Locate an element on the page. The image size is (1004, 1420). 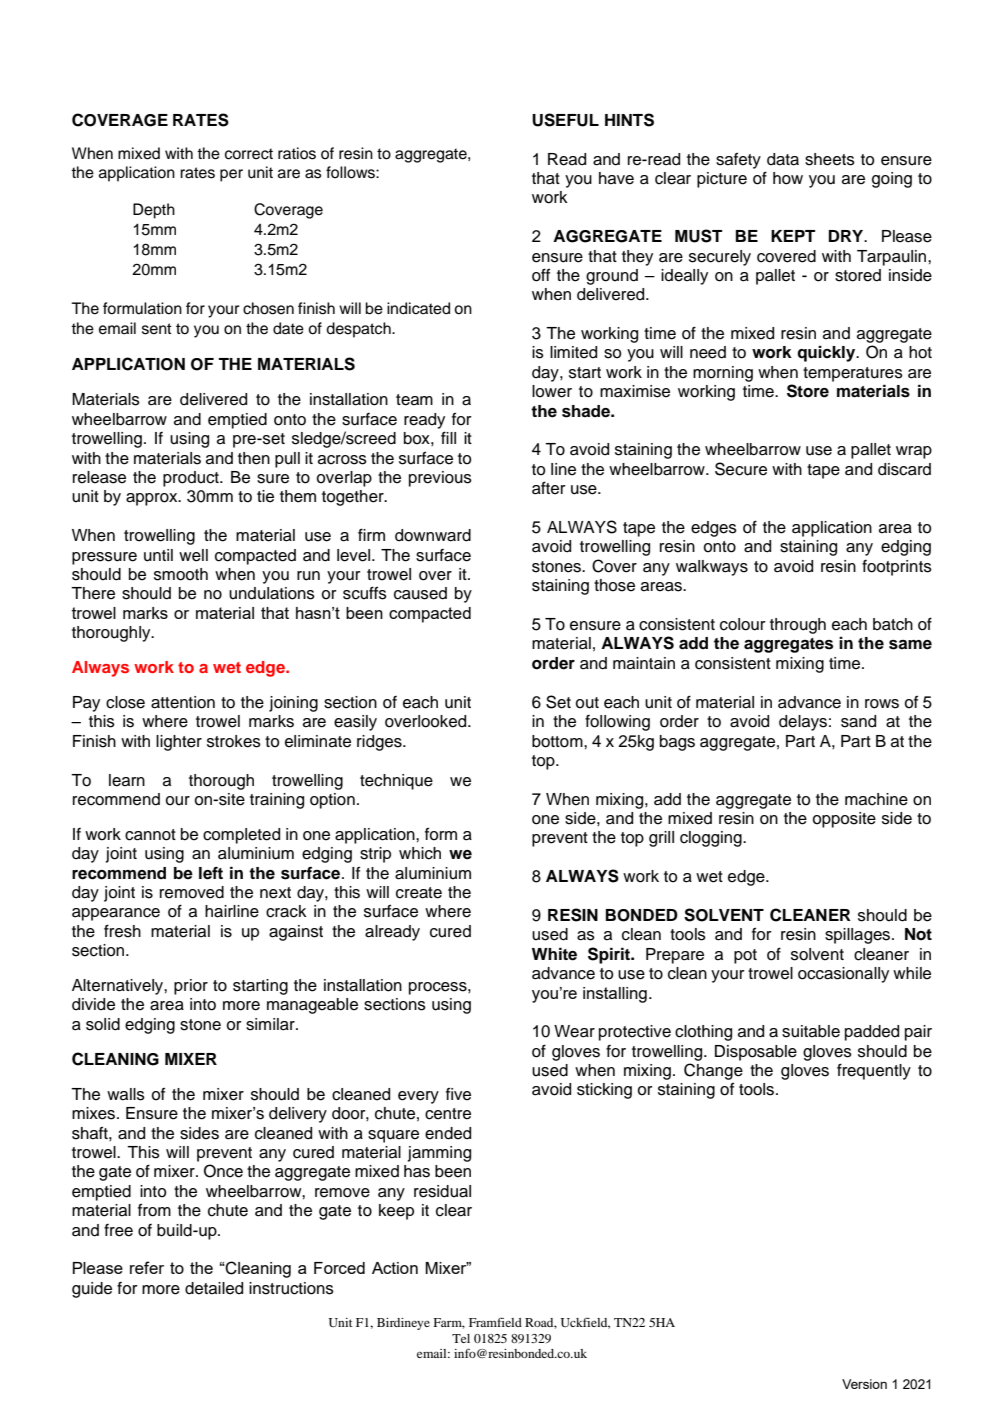
frequently is located at coordinates (874, 1071).
